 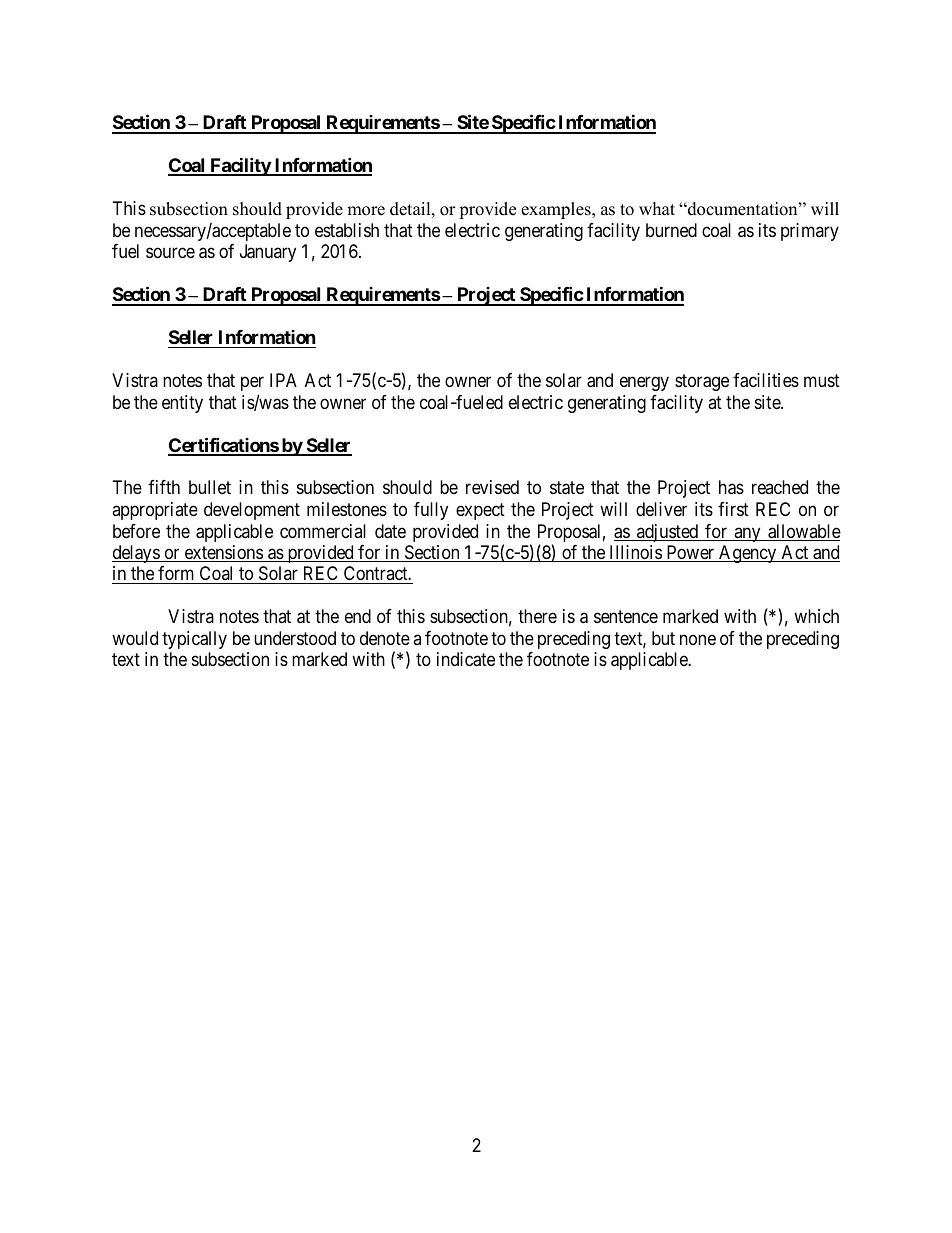 I want to click on examples, so click(x=557, y=210).
